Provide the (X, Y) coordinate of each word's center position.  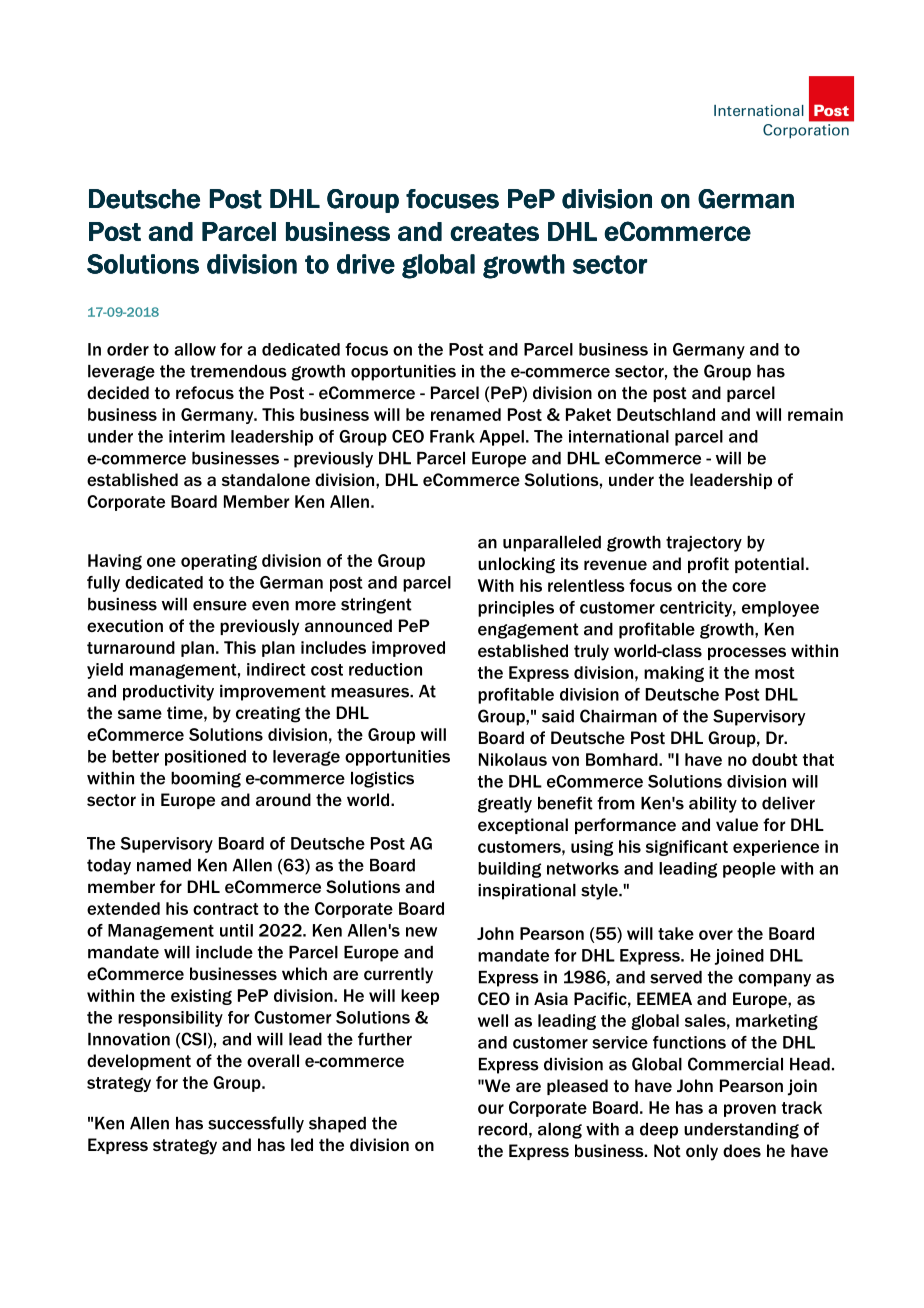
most (775, 673)
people (749, 870)
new (421, 932)
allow (195, 349)
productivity (168, 693)
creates (494, 232)
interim (197, 436)
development (139, 1062)
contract (226, 909)
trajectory (704, 544)
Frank (452, 436)
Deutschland (666, 414)
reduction (385, 669)
